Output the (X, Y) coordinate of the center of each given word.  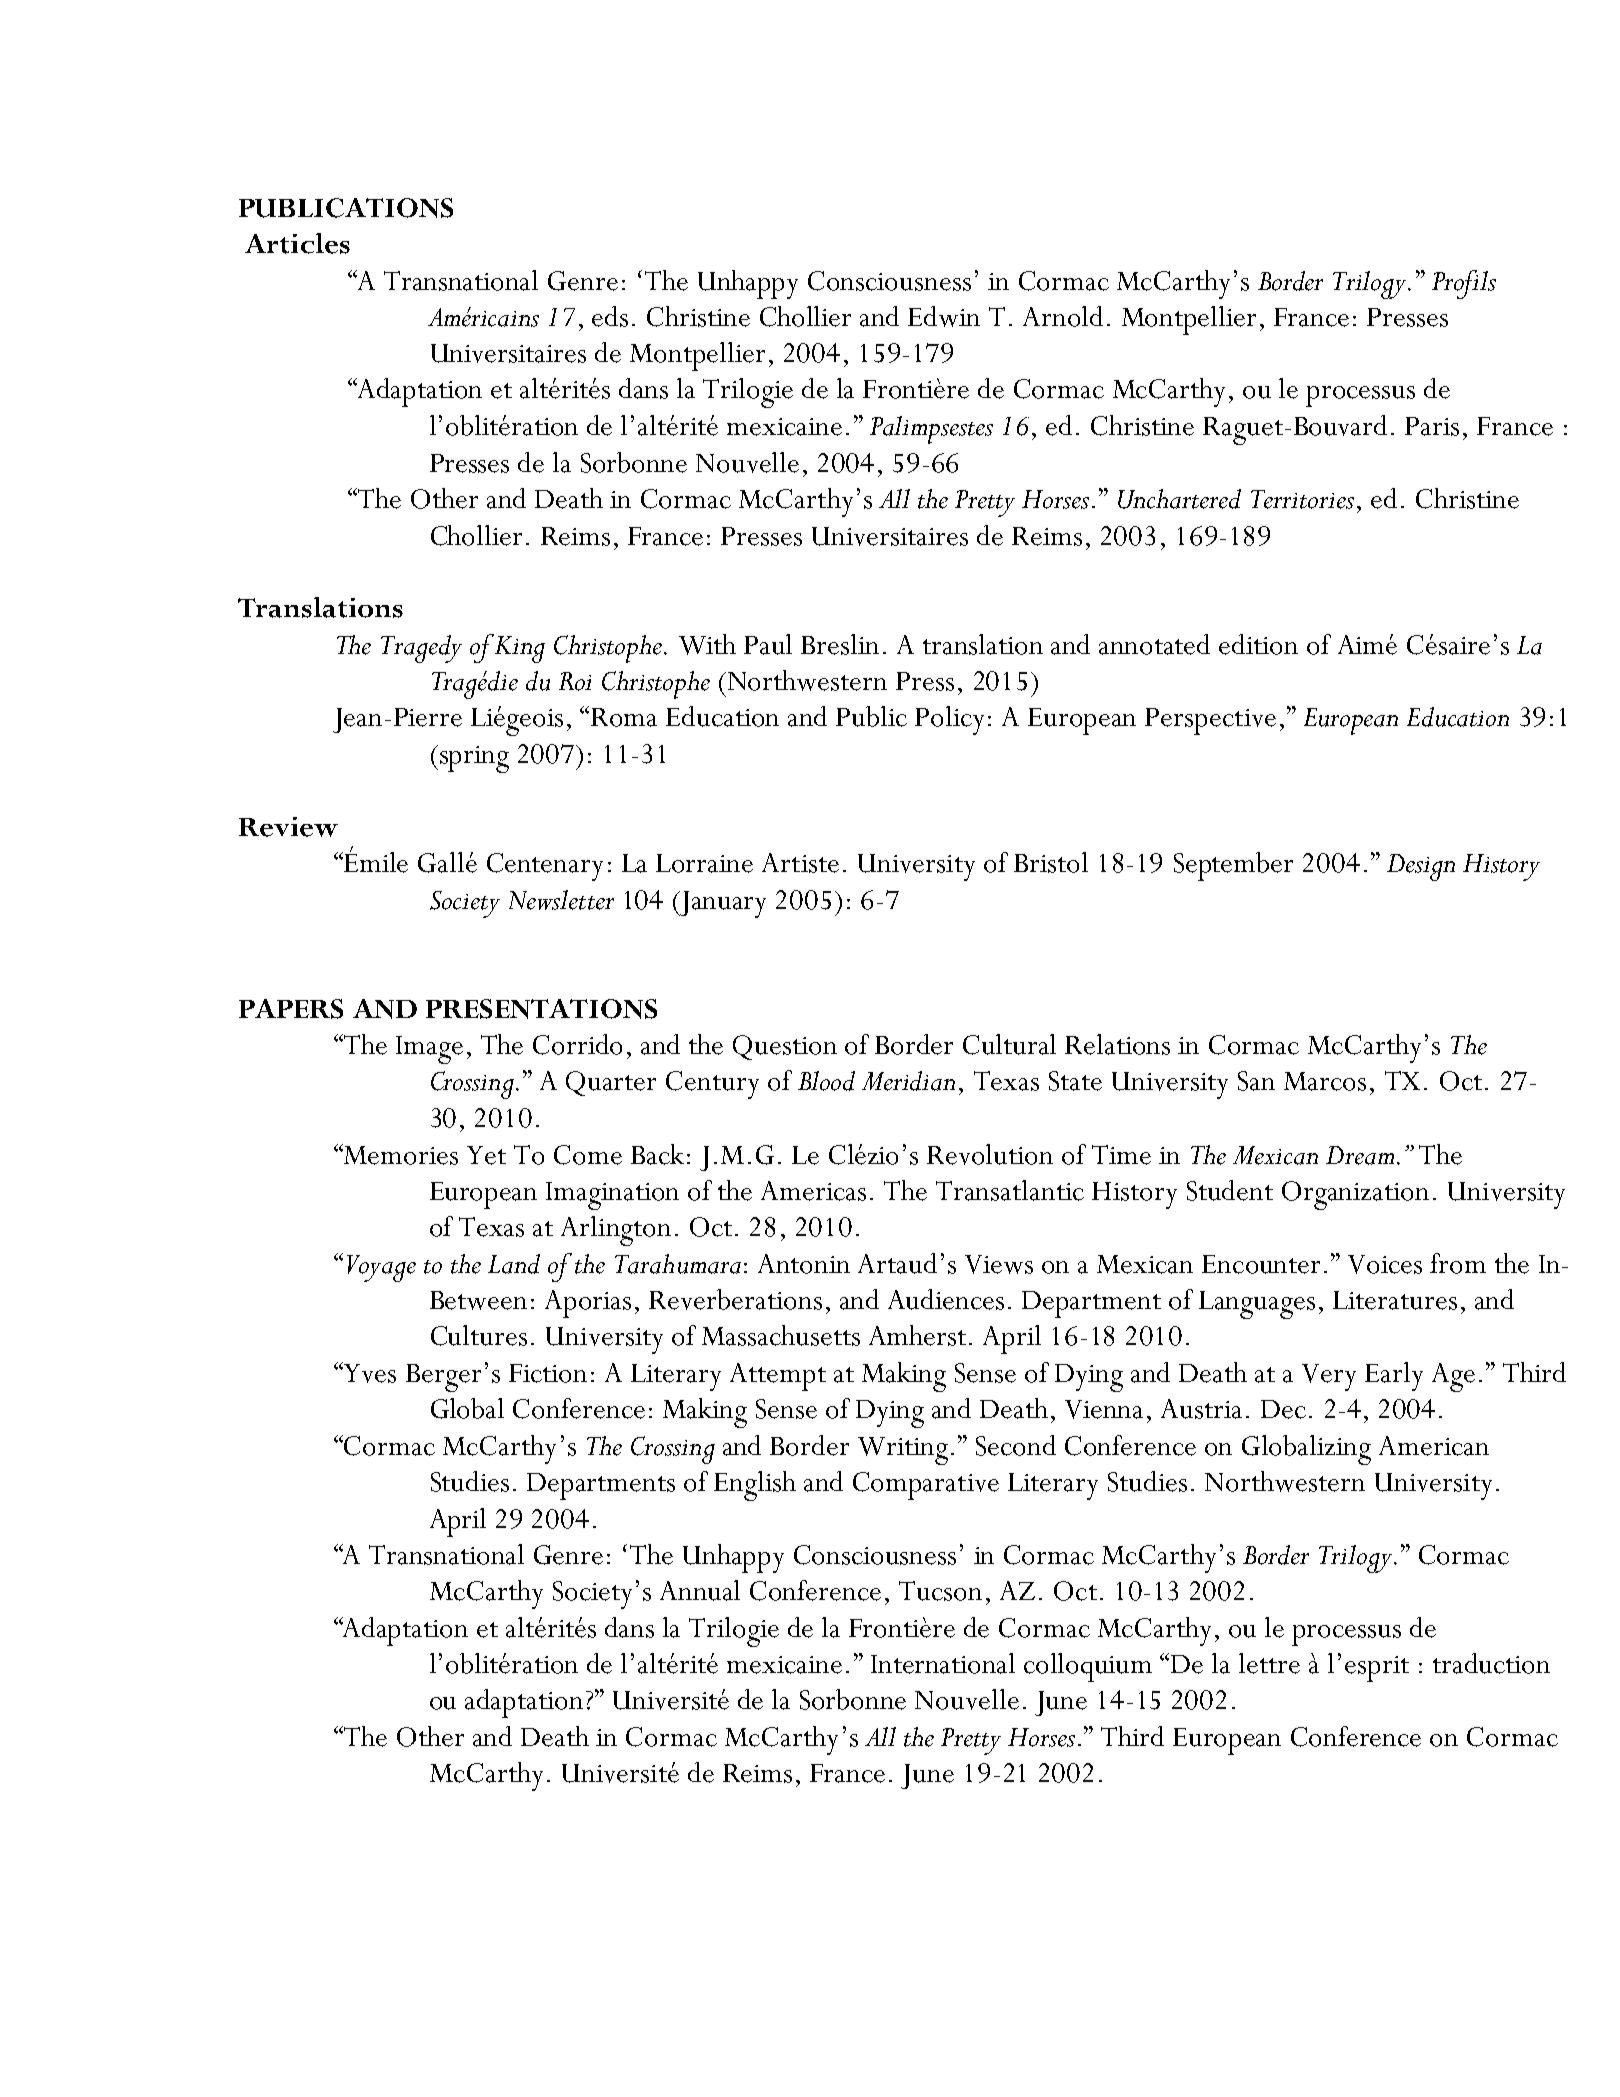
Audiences (946, 1299)
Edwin (944, 316)
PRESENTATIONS (541, 1009)
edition (1258, 644)
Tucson (940, 1591)
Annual (700, 1590)
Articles (297, 243)
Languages (1257, 1305)
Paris (1432, 426)
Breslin (840, 644)
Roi (575, 681)
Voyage (381, 1268)
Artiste (800, 863)
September (1233, 866)
